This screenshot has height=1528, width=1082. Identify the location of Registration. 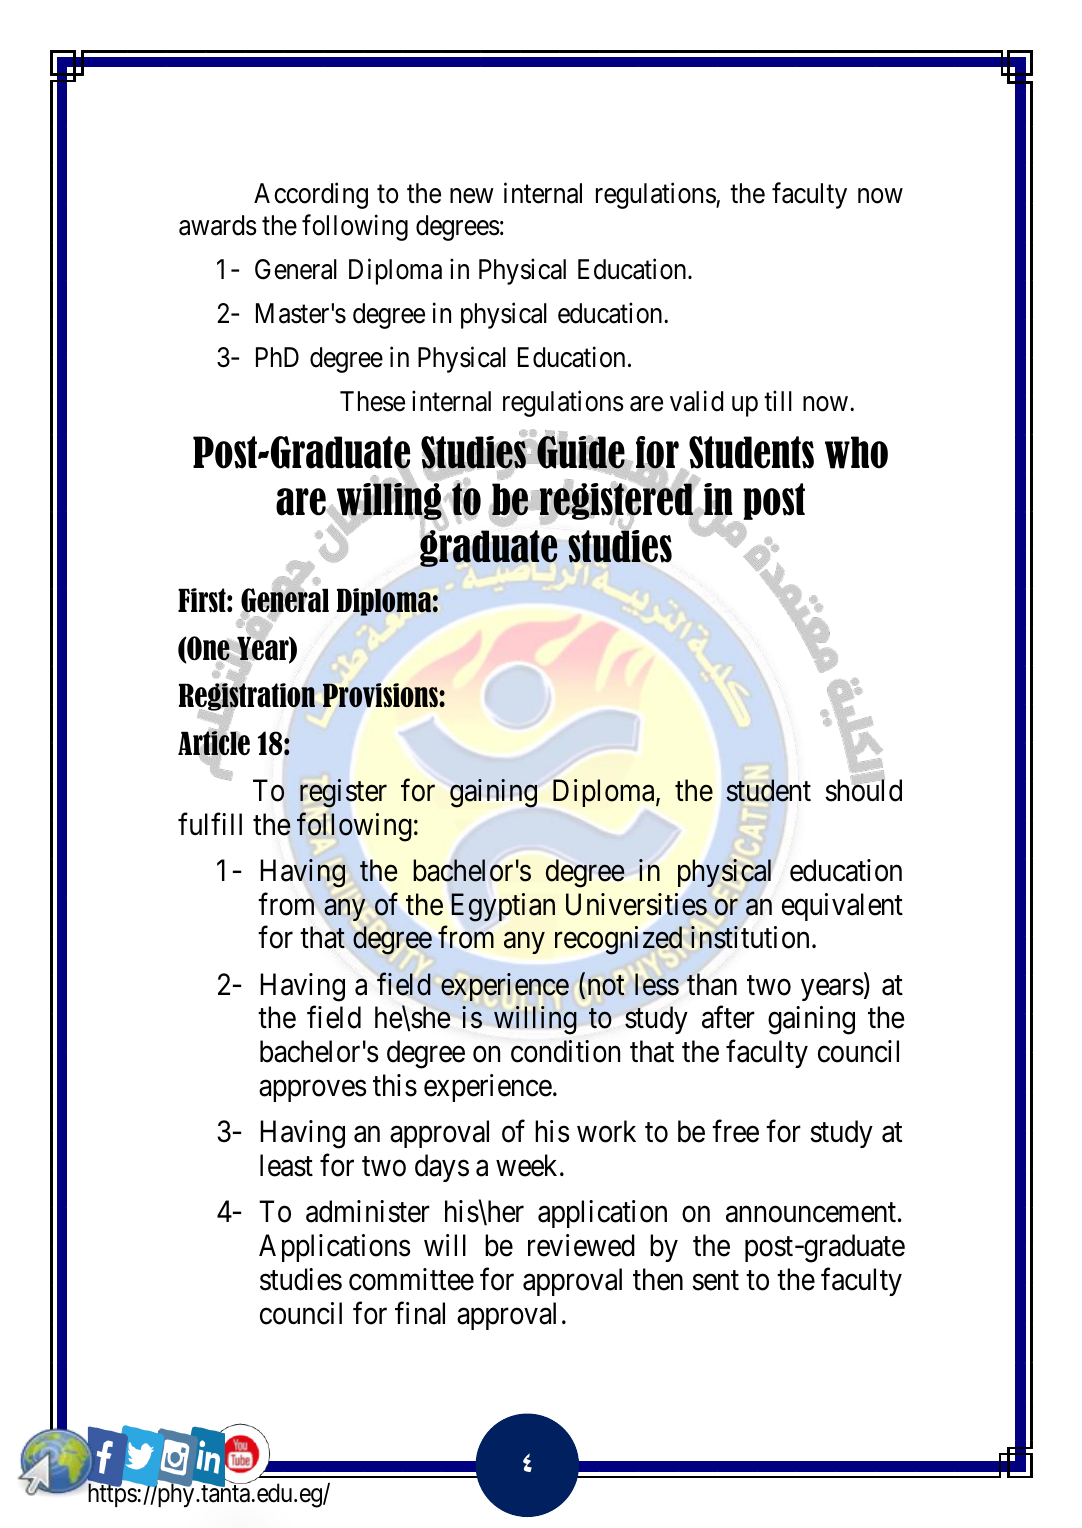
(246, 697).
